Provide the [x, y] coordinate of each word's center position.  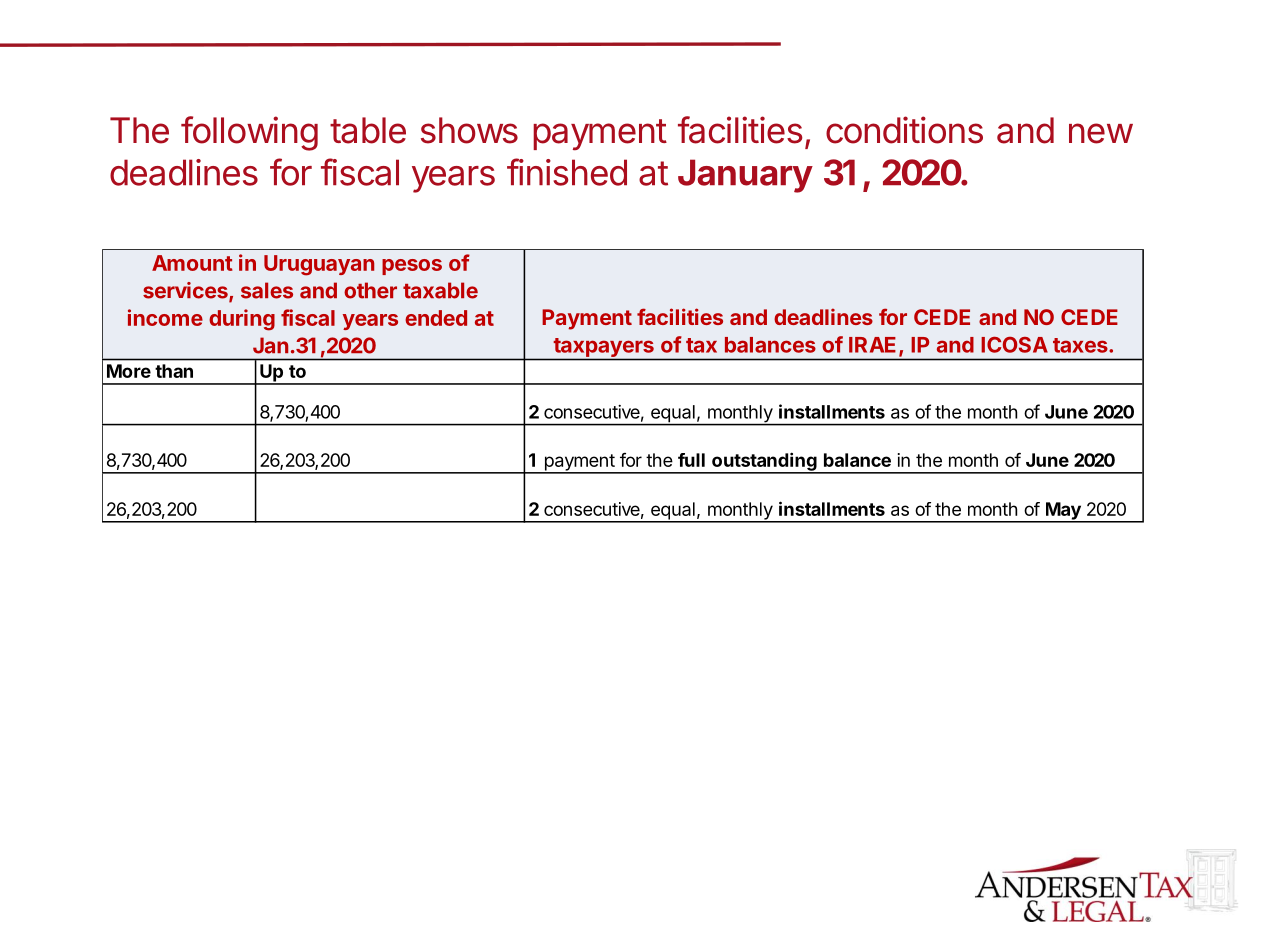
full [691, 460]
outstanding [764, 462]
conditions [904, 130]
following [249, 133]
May [1063, 512]
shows [469, 130]
